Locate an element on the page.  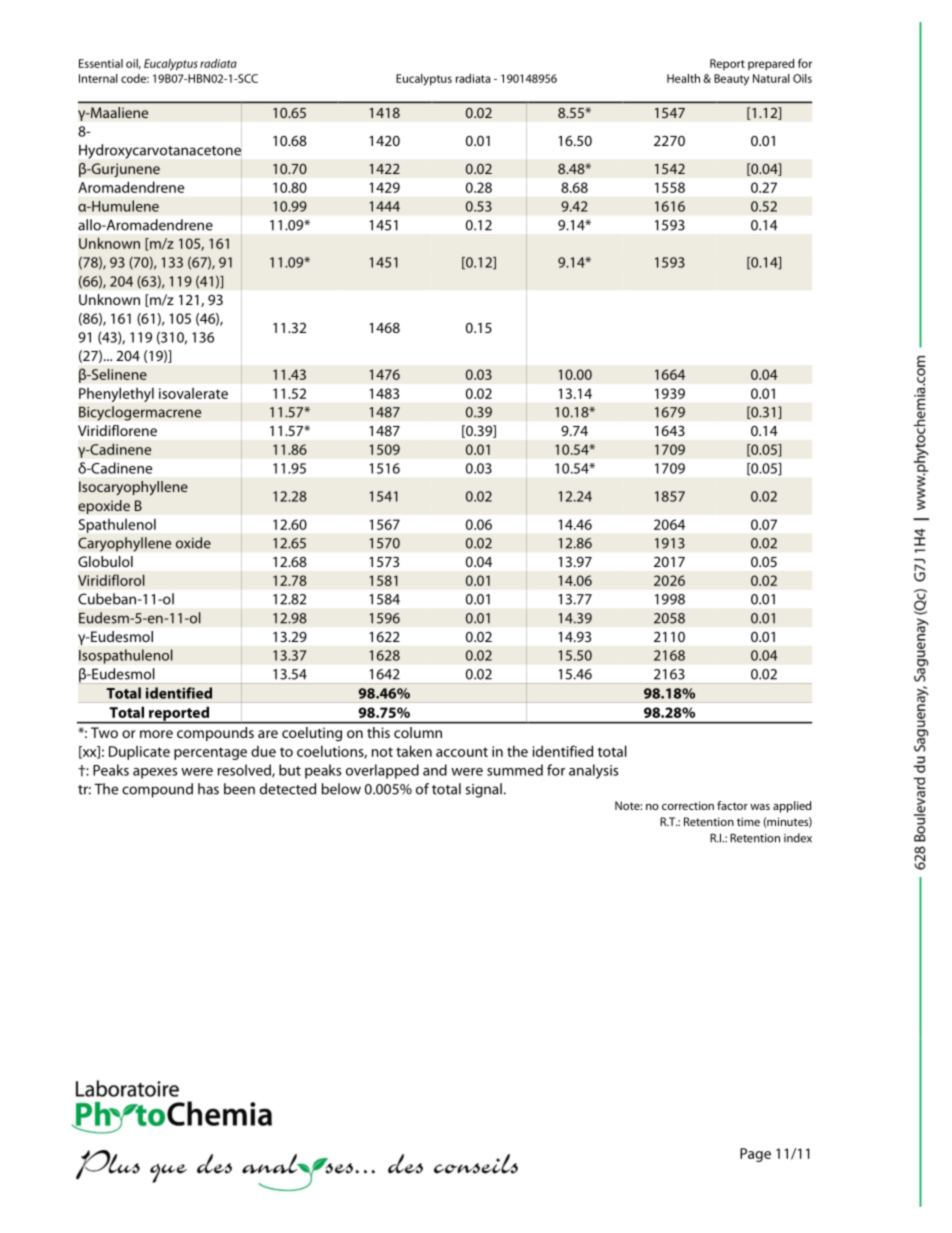
and is located at coordinates (435, 770).
